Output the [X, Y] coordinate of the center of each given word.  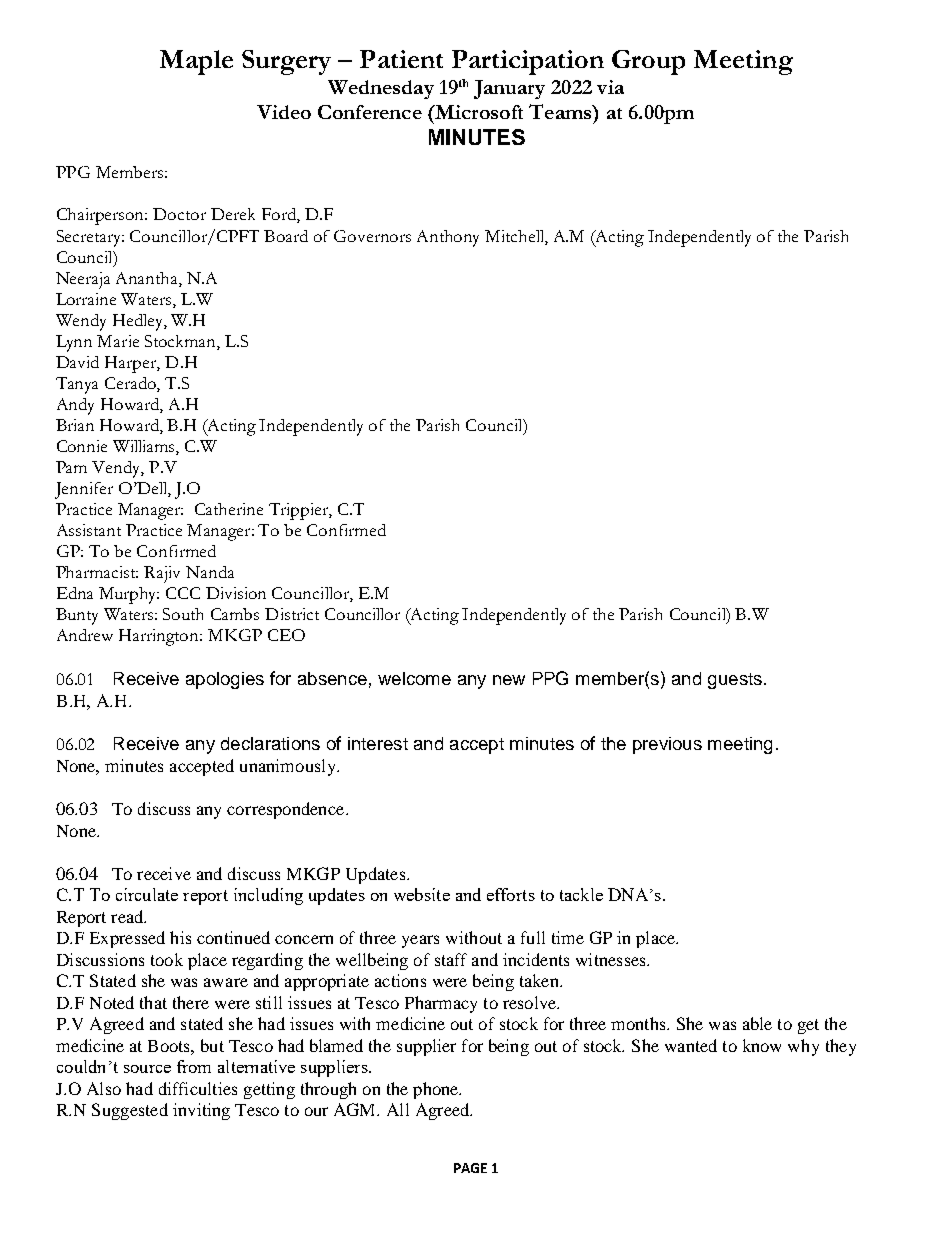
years [420, 941]
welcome [414, 678]
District [292, 614]
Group [648, 62]
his [180, 937]
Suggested [130, 1111]
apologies [225, 680]
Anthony [448, 238]
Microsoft [478, 112]
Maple [196, 62]
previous [667, 745]
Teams [561, 111]
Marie [118, 341]
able [757, 1023]
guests [735, 681]
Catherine [229, 509]
